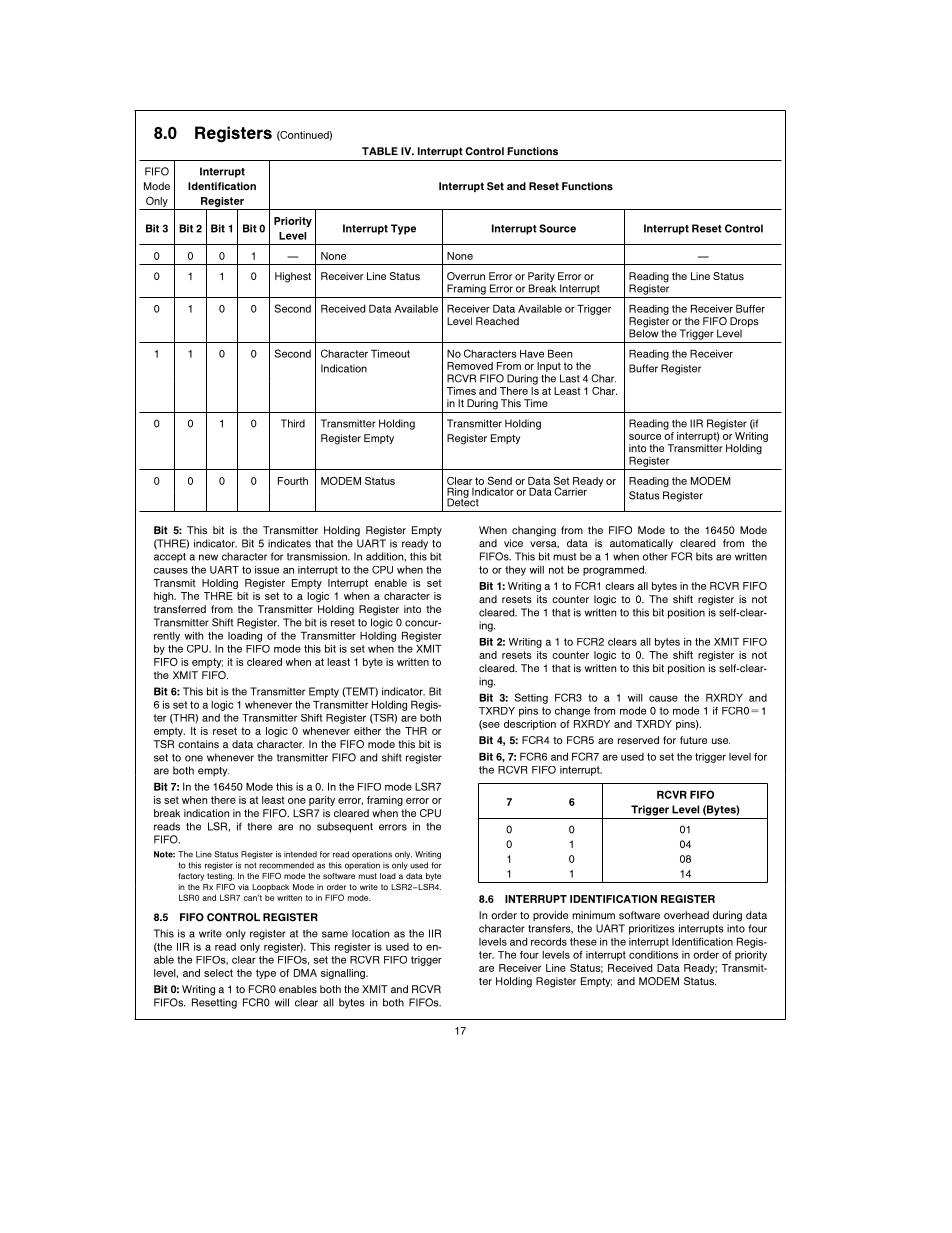 This document has width=952, height=1233. What do you see at coordinates (293, 423) in the document?
I see `Third` at bounding box center [293, 423].
